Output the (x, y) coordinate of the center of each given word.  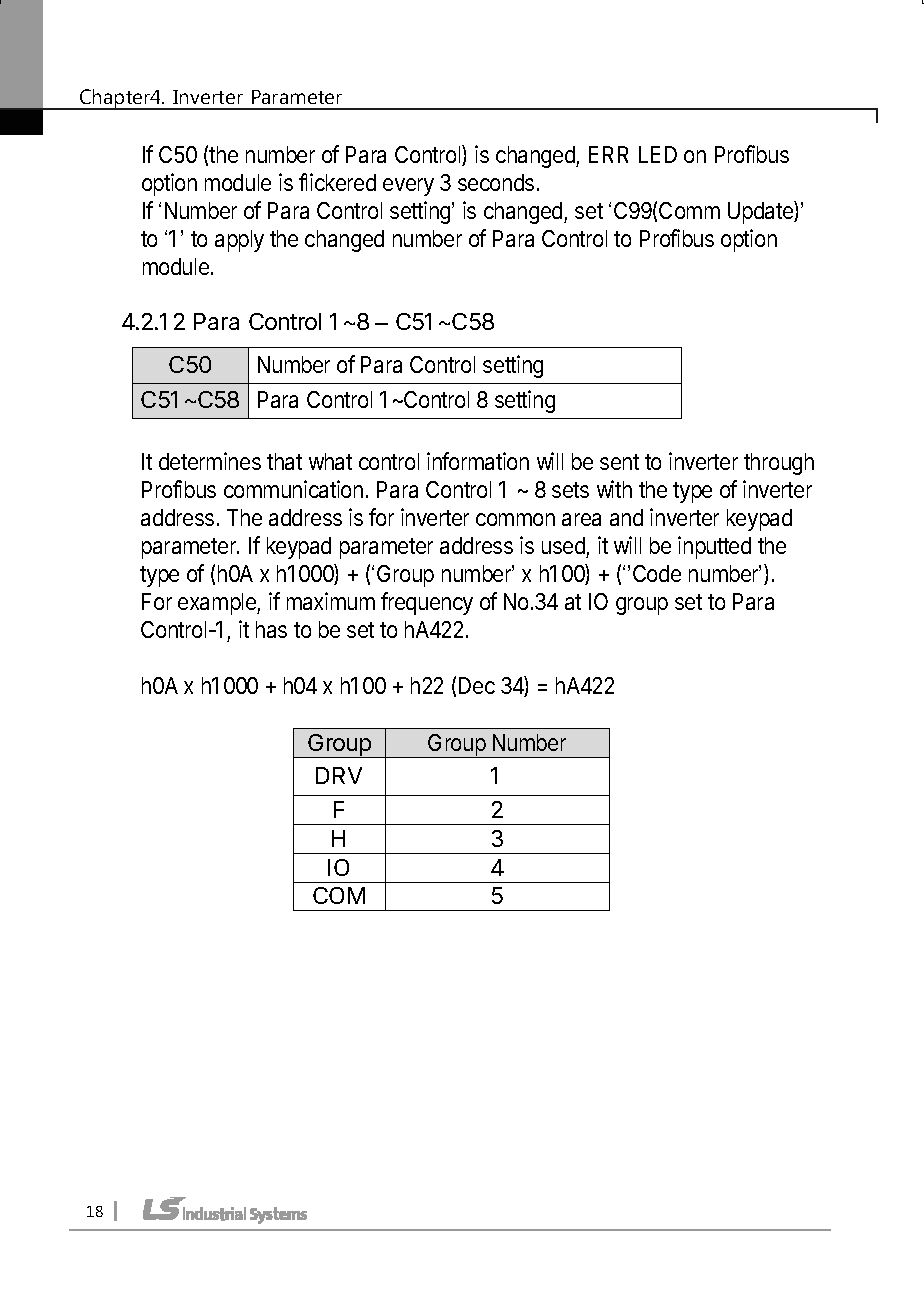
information (478, 461)
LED (658, 154)
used (563, 545)
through (779, 464)
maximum (331, 601)
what (330, 461)
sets (570, 490)
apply (239, 241)
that (284, 461)
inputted (714, 547)
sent (619, 462)
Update (761, 212)
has (271, 629)
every (408, 187)
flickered (337, 182)
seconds (496, 182)
